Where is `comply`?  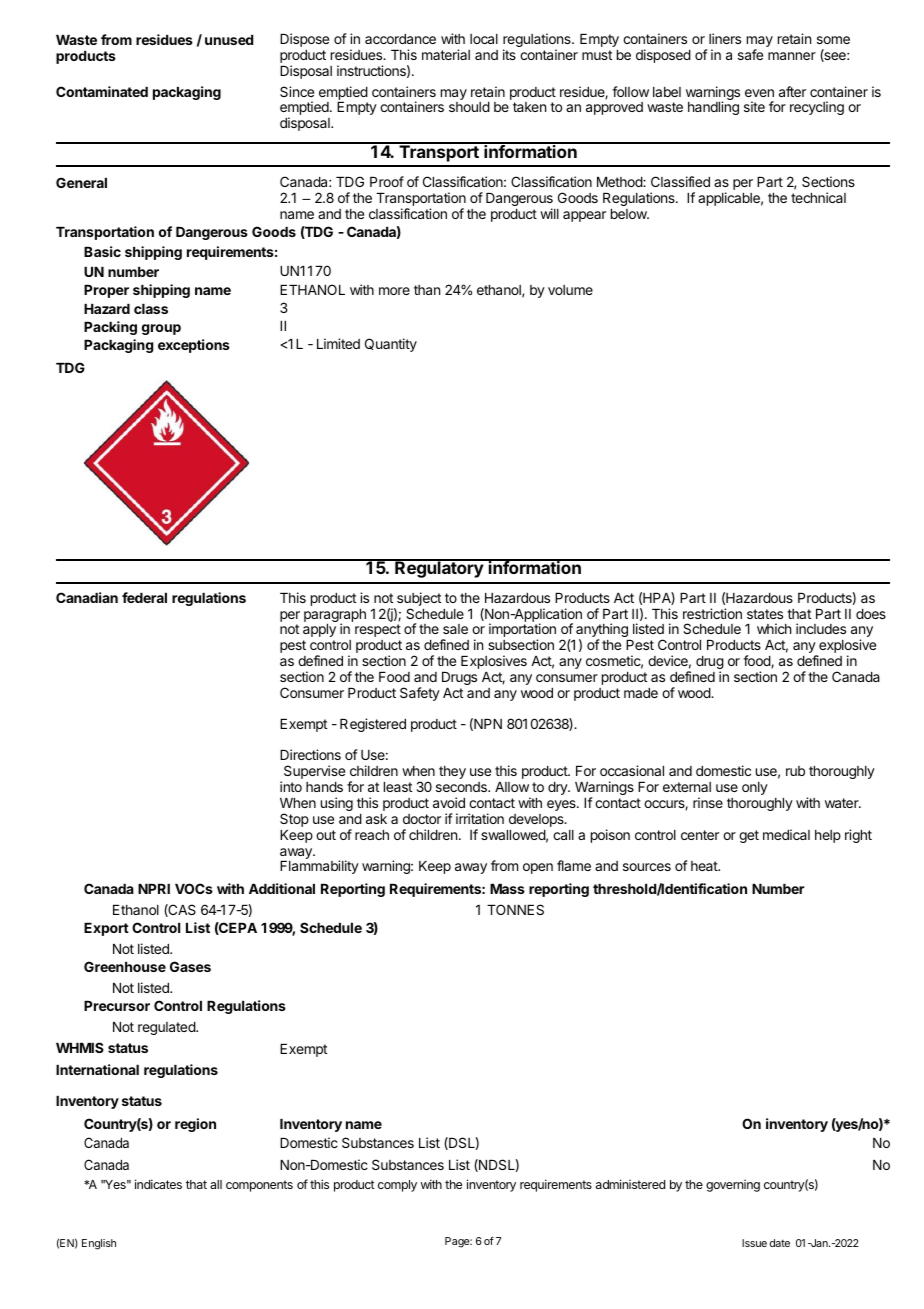
comply is located at coordinates (397, 1186).
